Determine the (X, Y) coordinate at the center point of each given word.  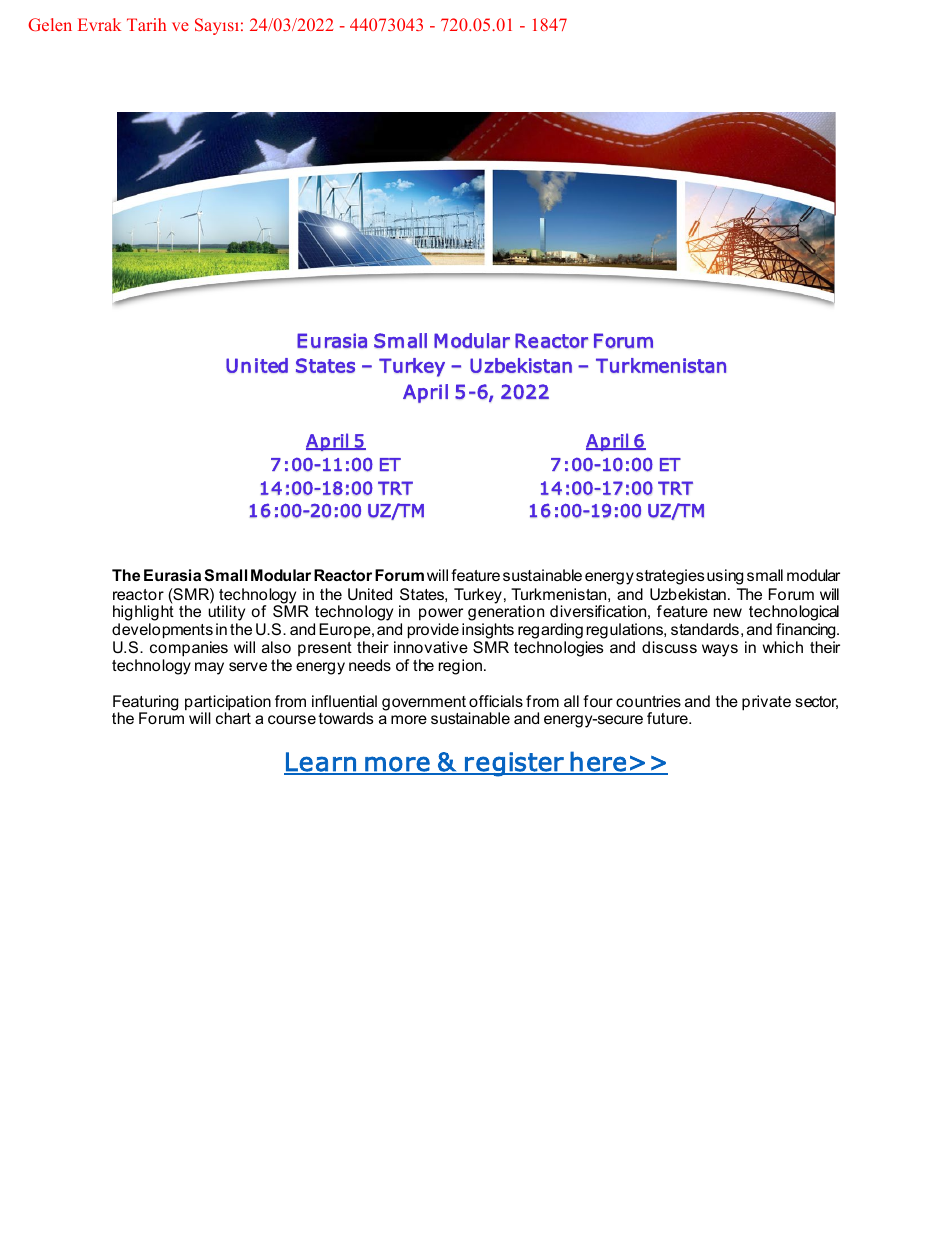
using (725, 577)
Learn (321, 763)
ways (720, 650)
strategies (670, 577)
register (514, 764)
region (460, 667)
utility (226, 614)
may (209, 668)
